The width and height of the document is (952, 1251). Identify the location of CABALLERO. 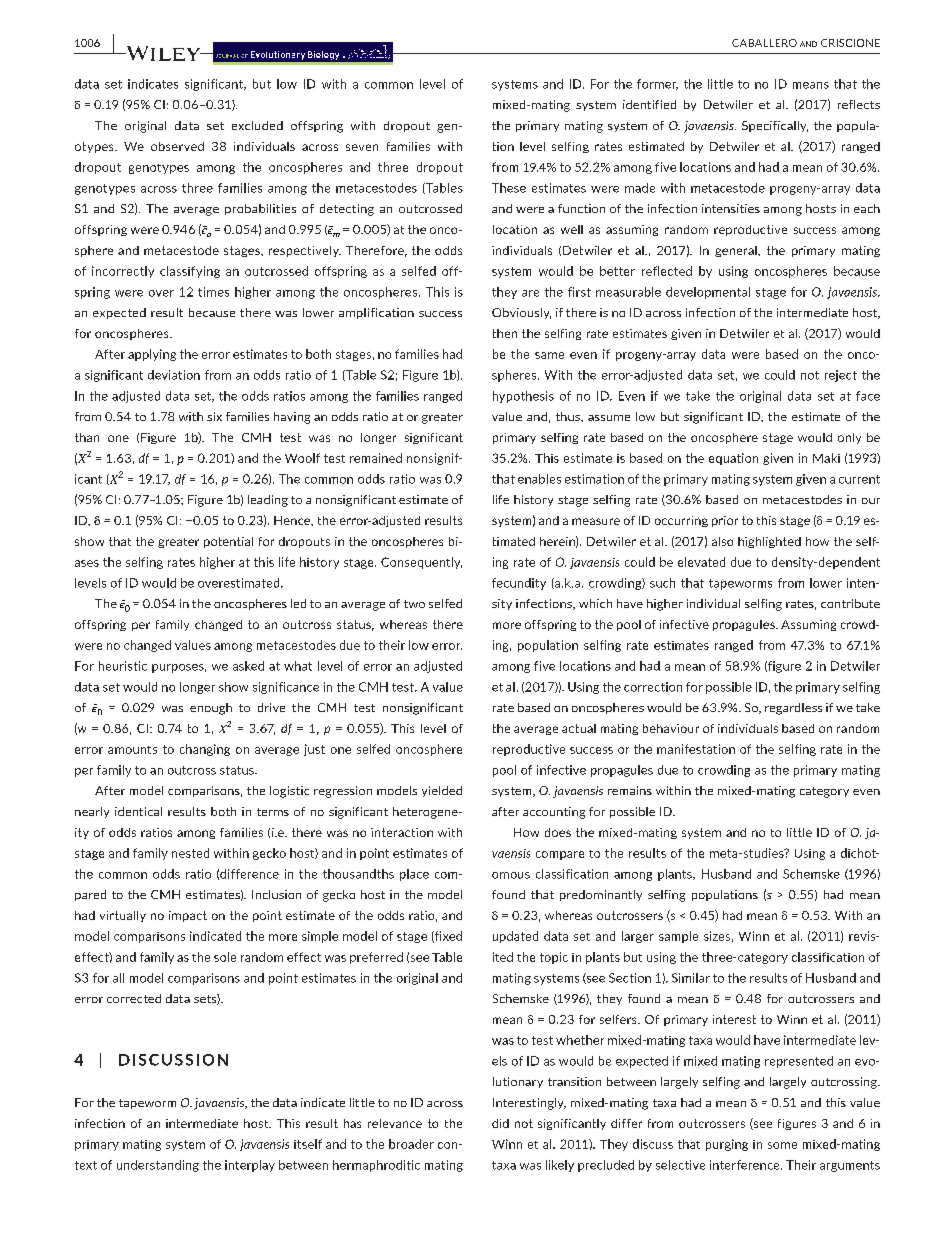
(764, 43).
